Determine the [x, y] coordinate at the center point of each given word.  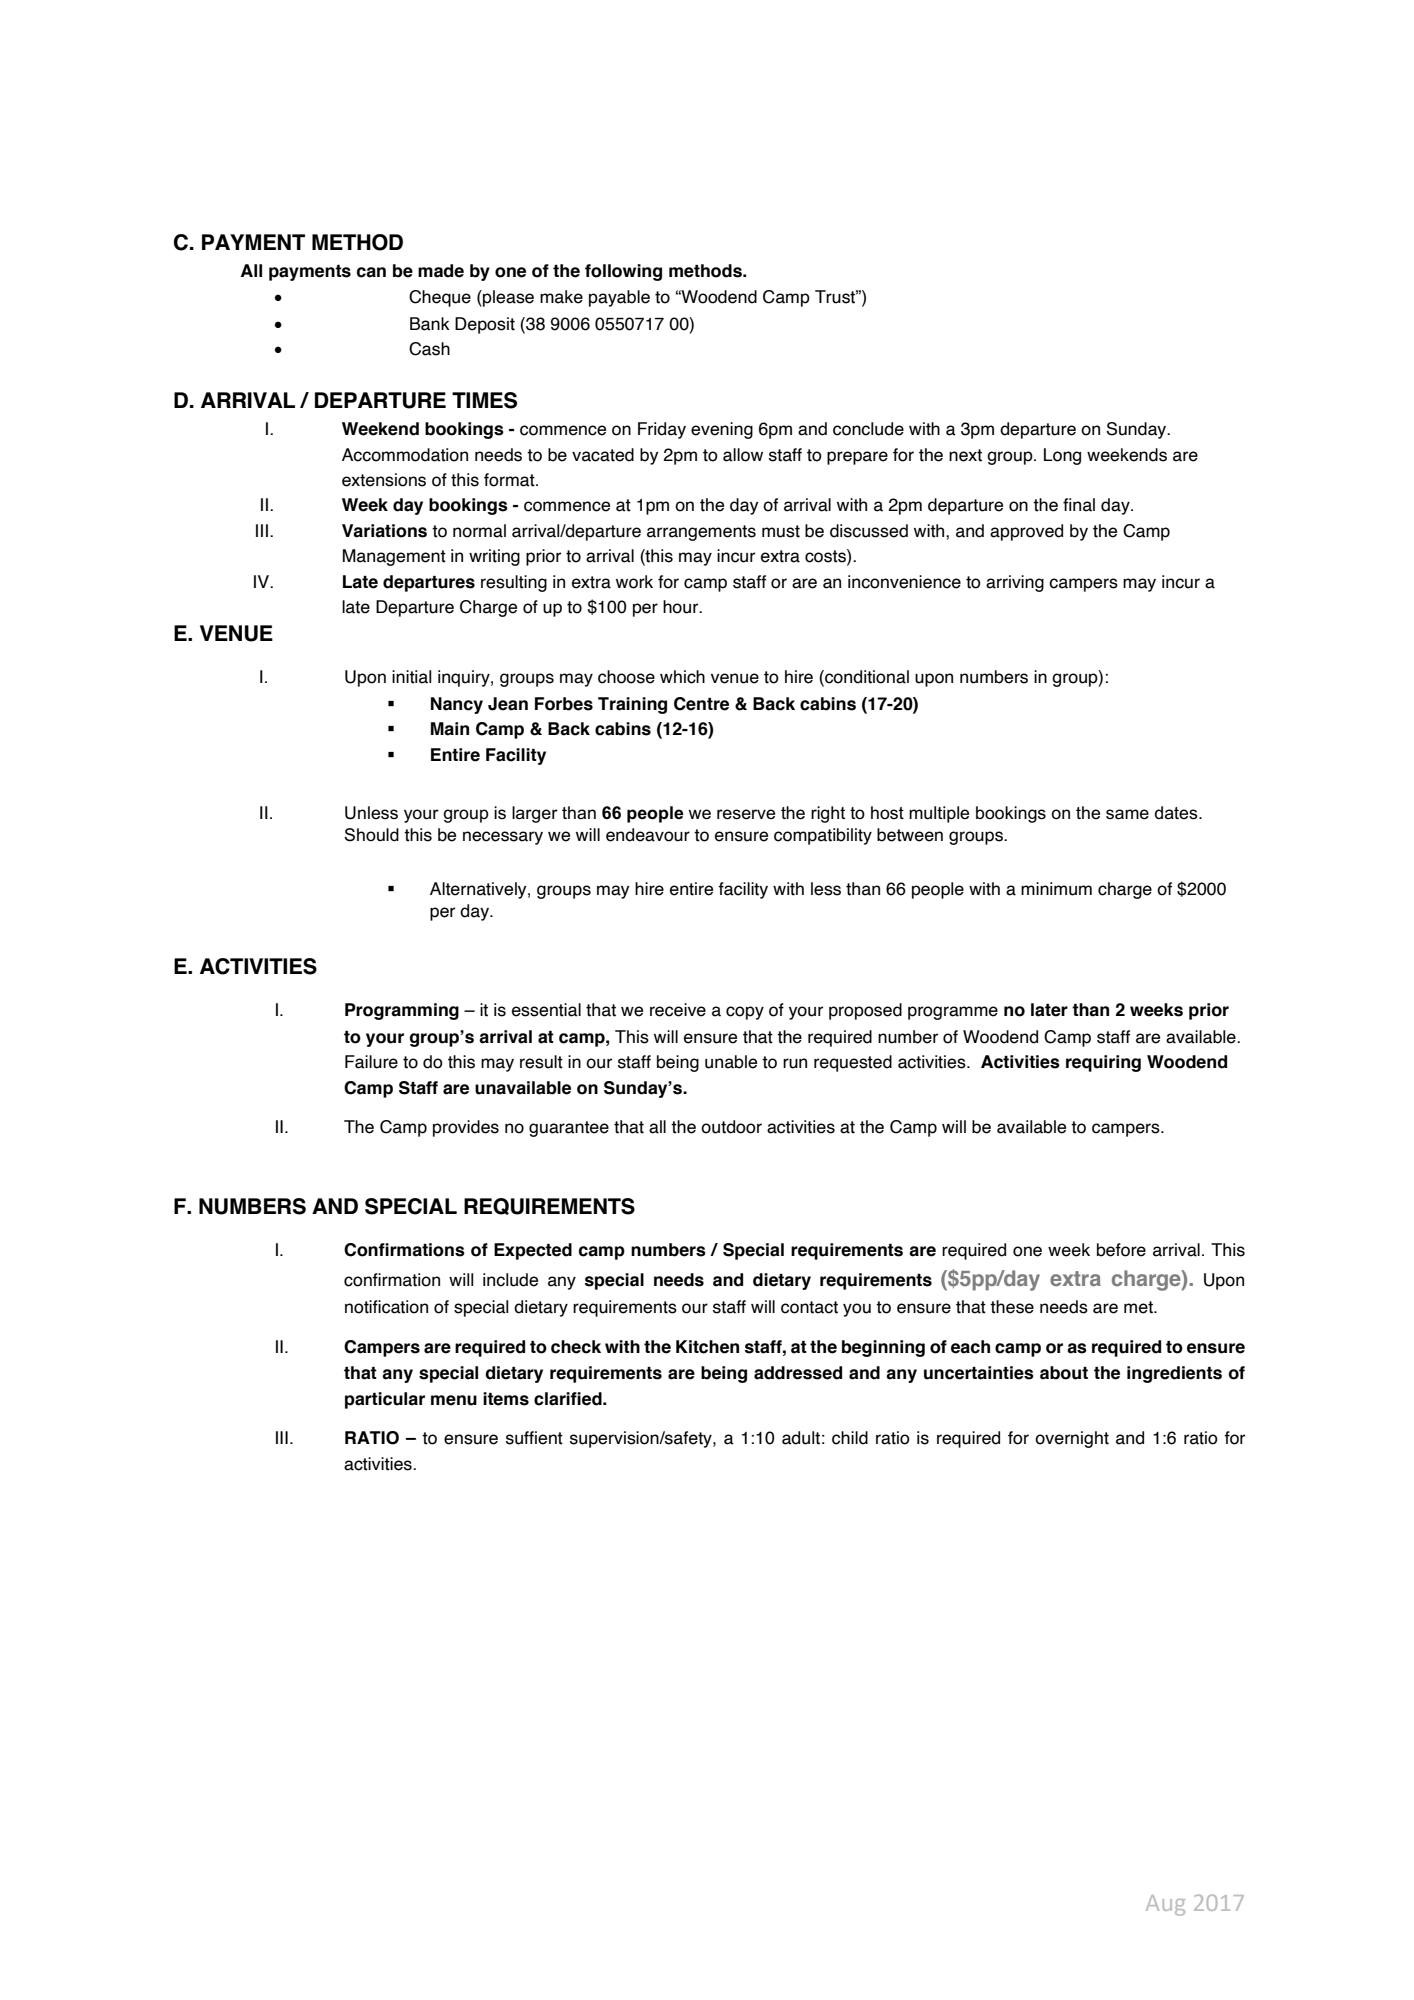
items [506, 1399]
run [795, 1063]
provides [466, 1128]
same [1127, 814]
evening [722, 430]
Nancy [457, 705]
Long [1062, 456]
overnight [1072, 1439]
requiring [1103, 1063]
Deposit [485, 325]
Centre [701, 704]
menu [454, 1400]
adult [801, 1438]
